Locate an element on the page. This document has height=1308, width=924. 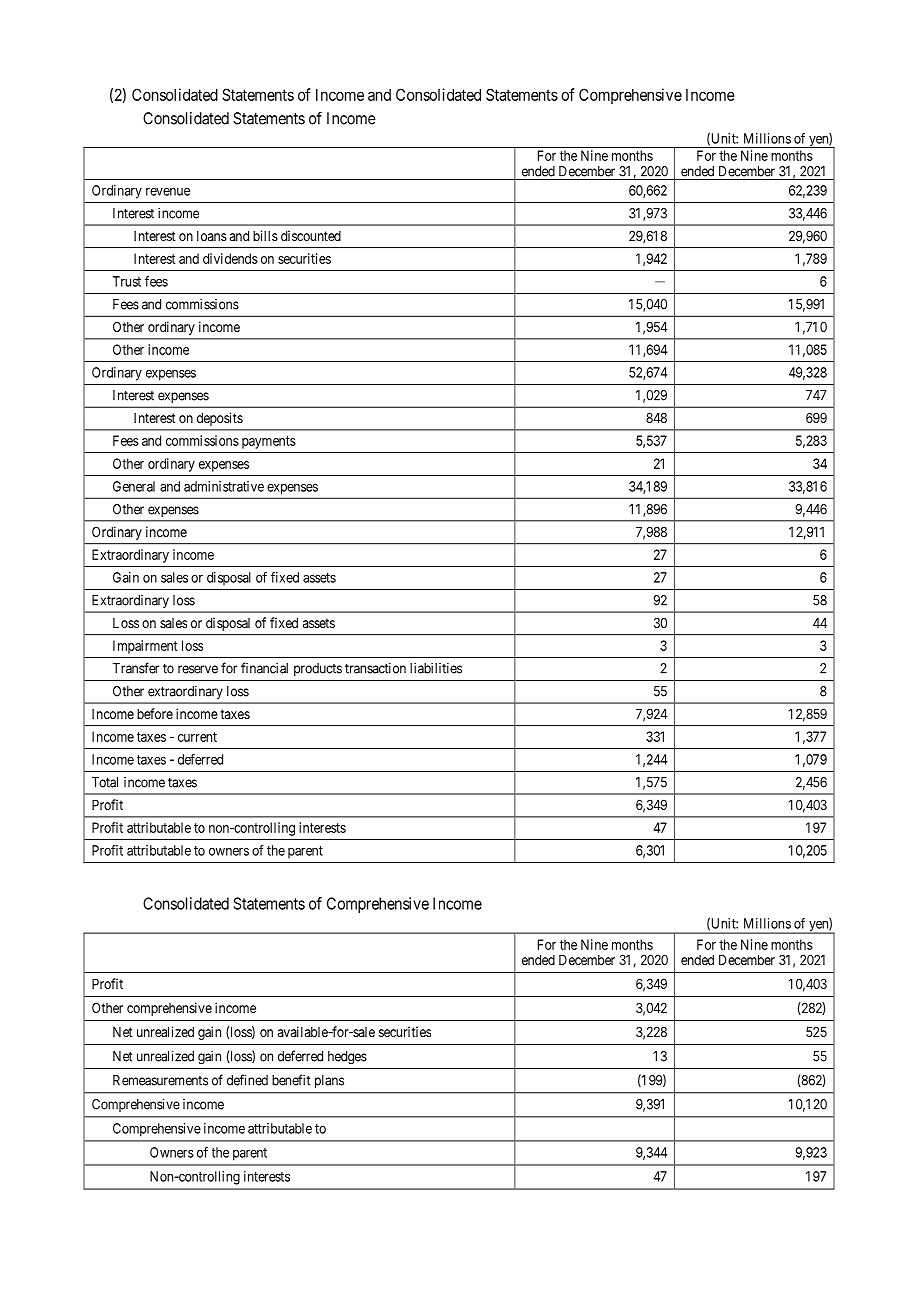
discounted is located at coordinates (311, 235).
